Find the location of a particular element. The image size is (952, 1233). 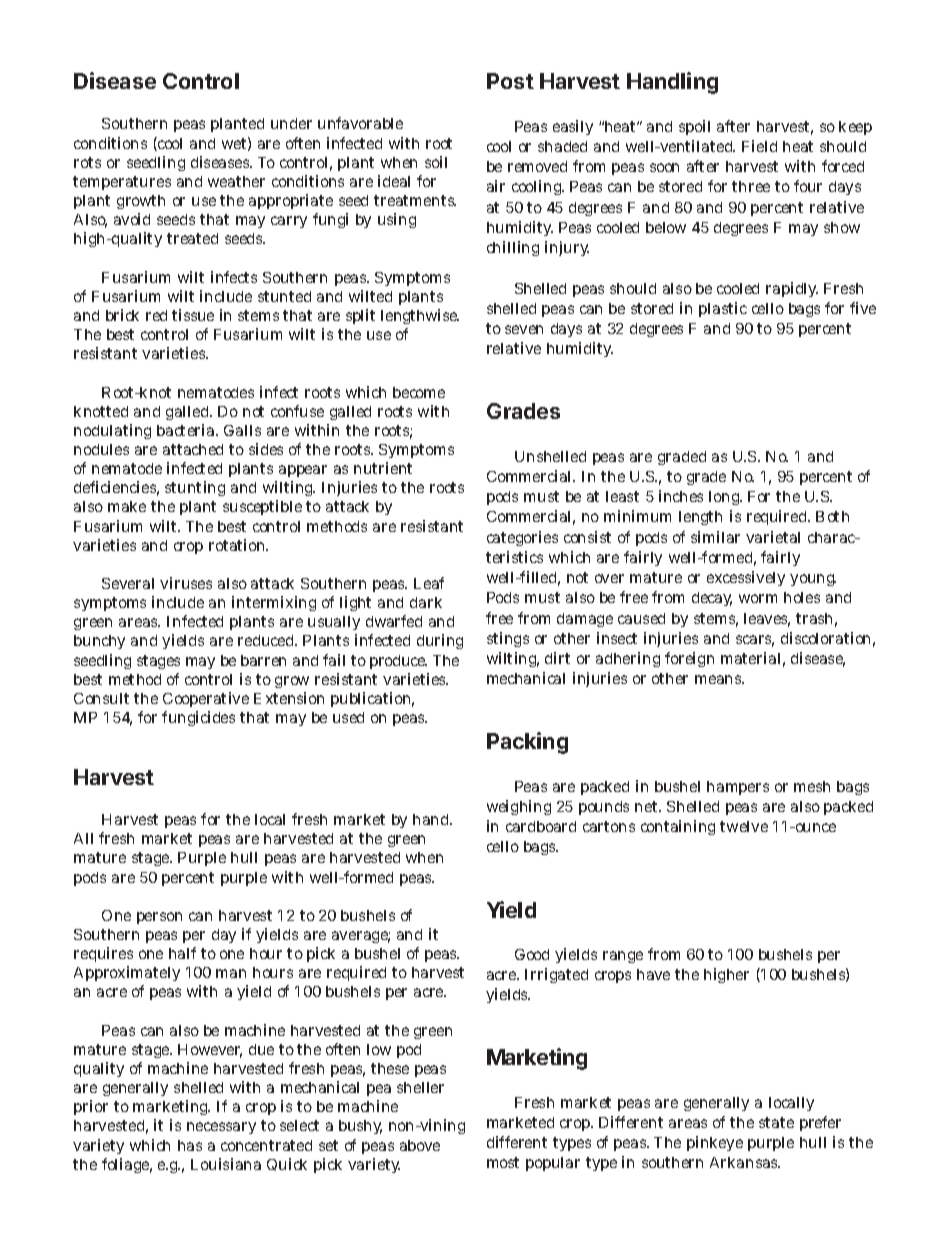

make is located at coordinates (127, 506).
